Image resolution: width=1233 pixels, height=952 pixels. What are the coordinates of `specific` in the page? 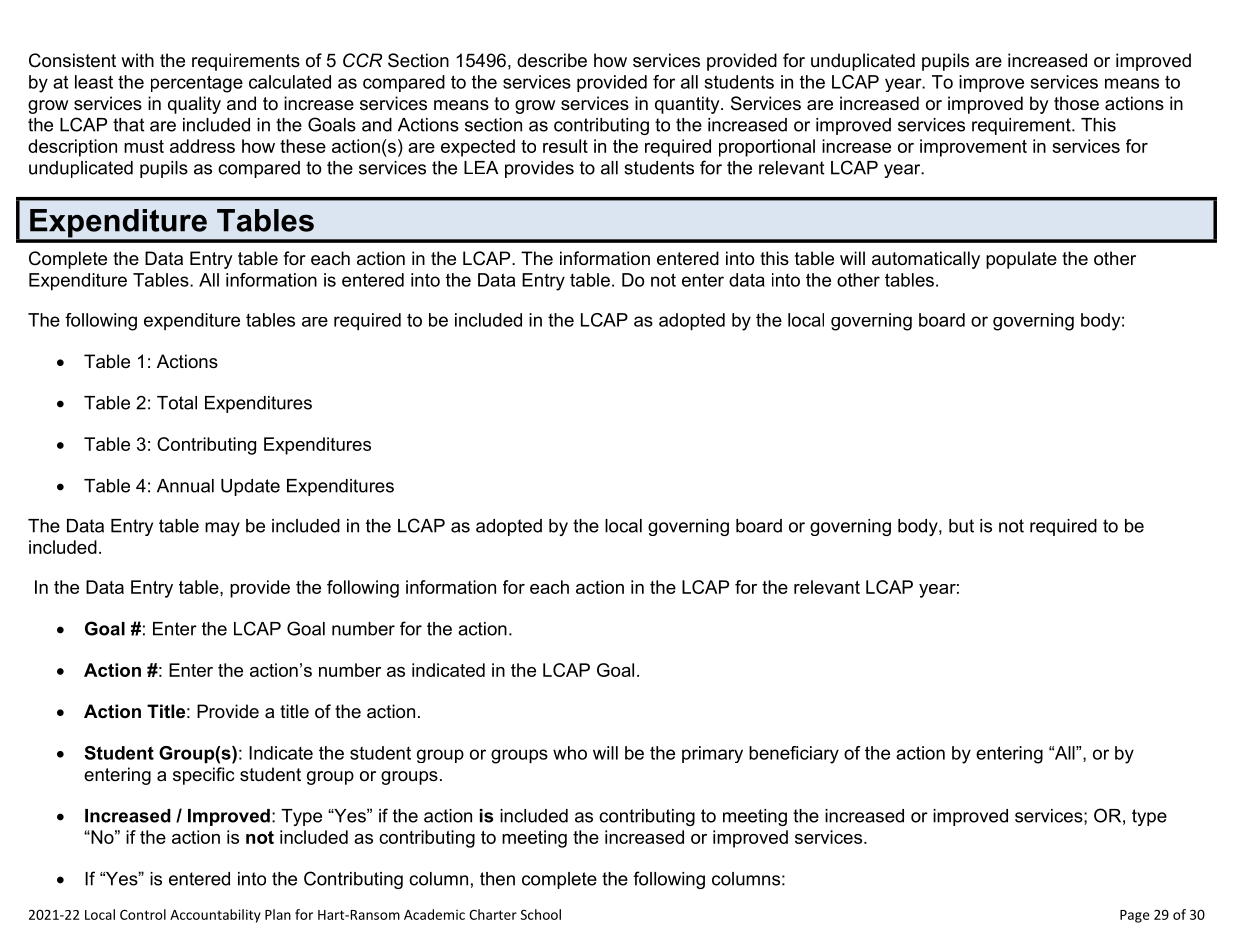 It's located at (203, 776).
